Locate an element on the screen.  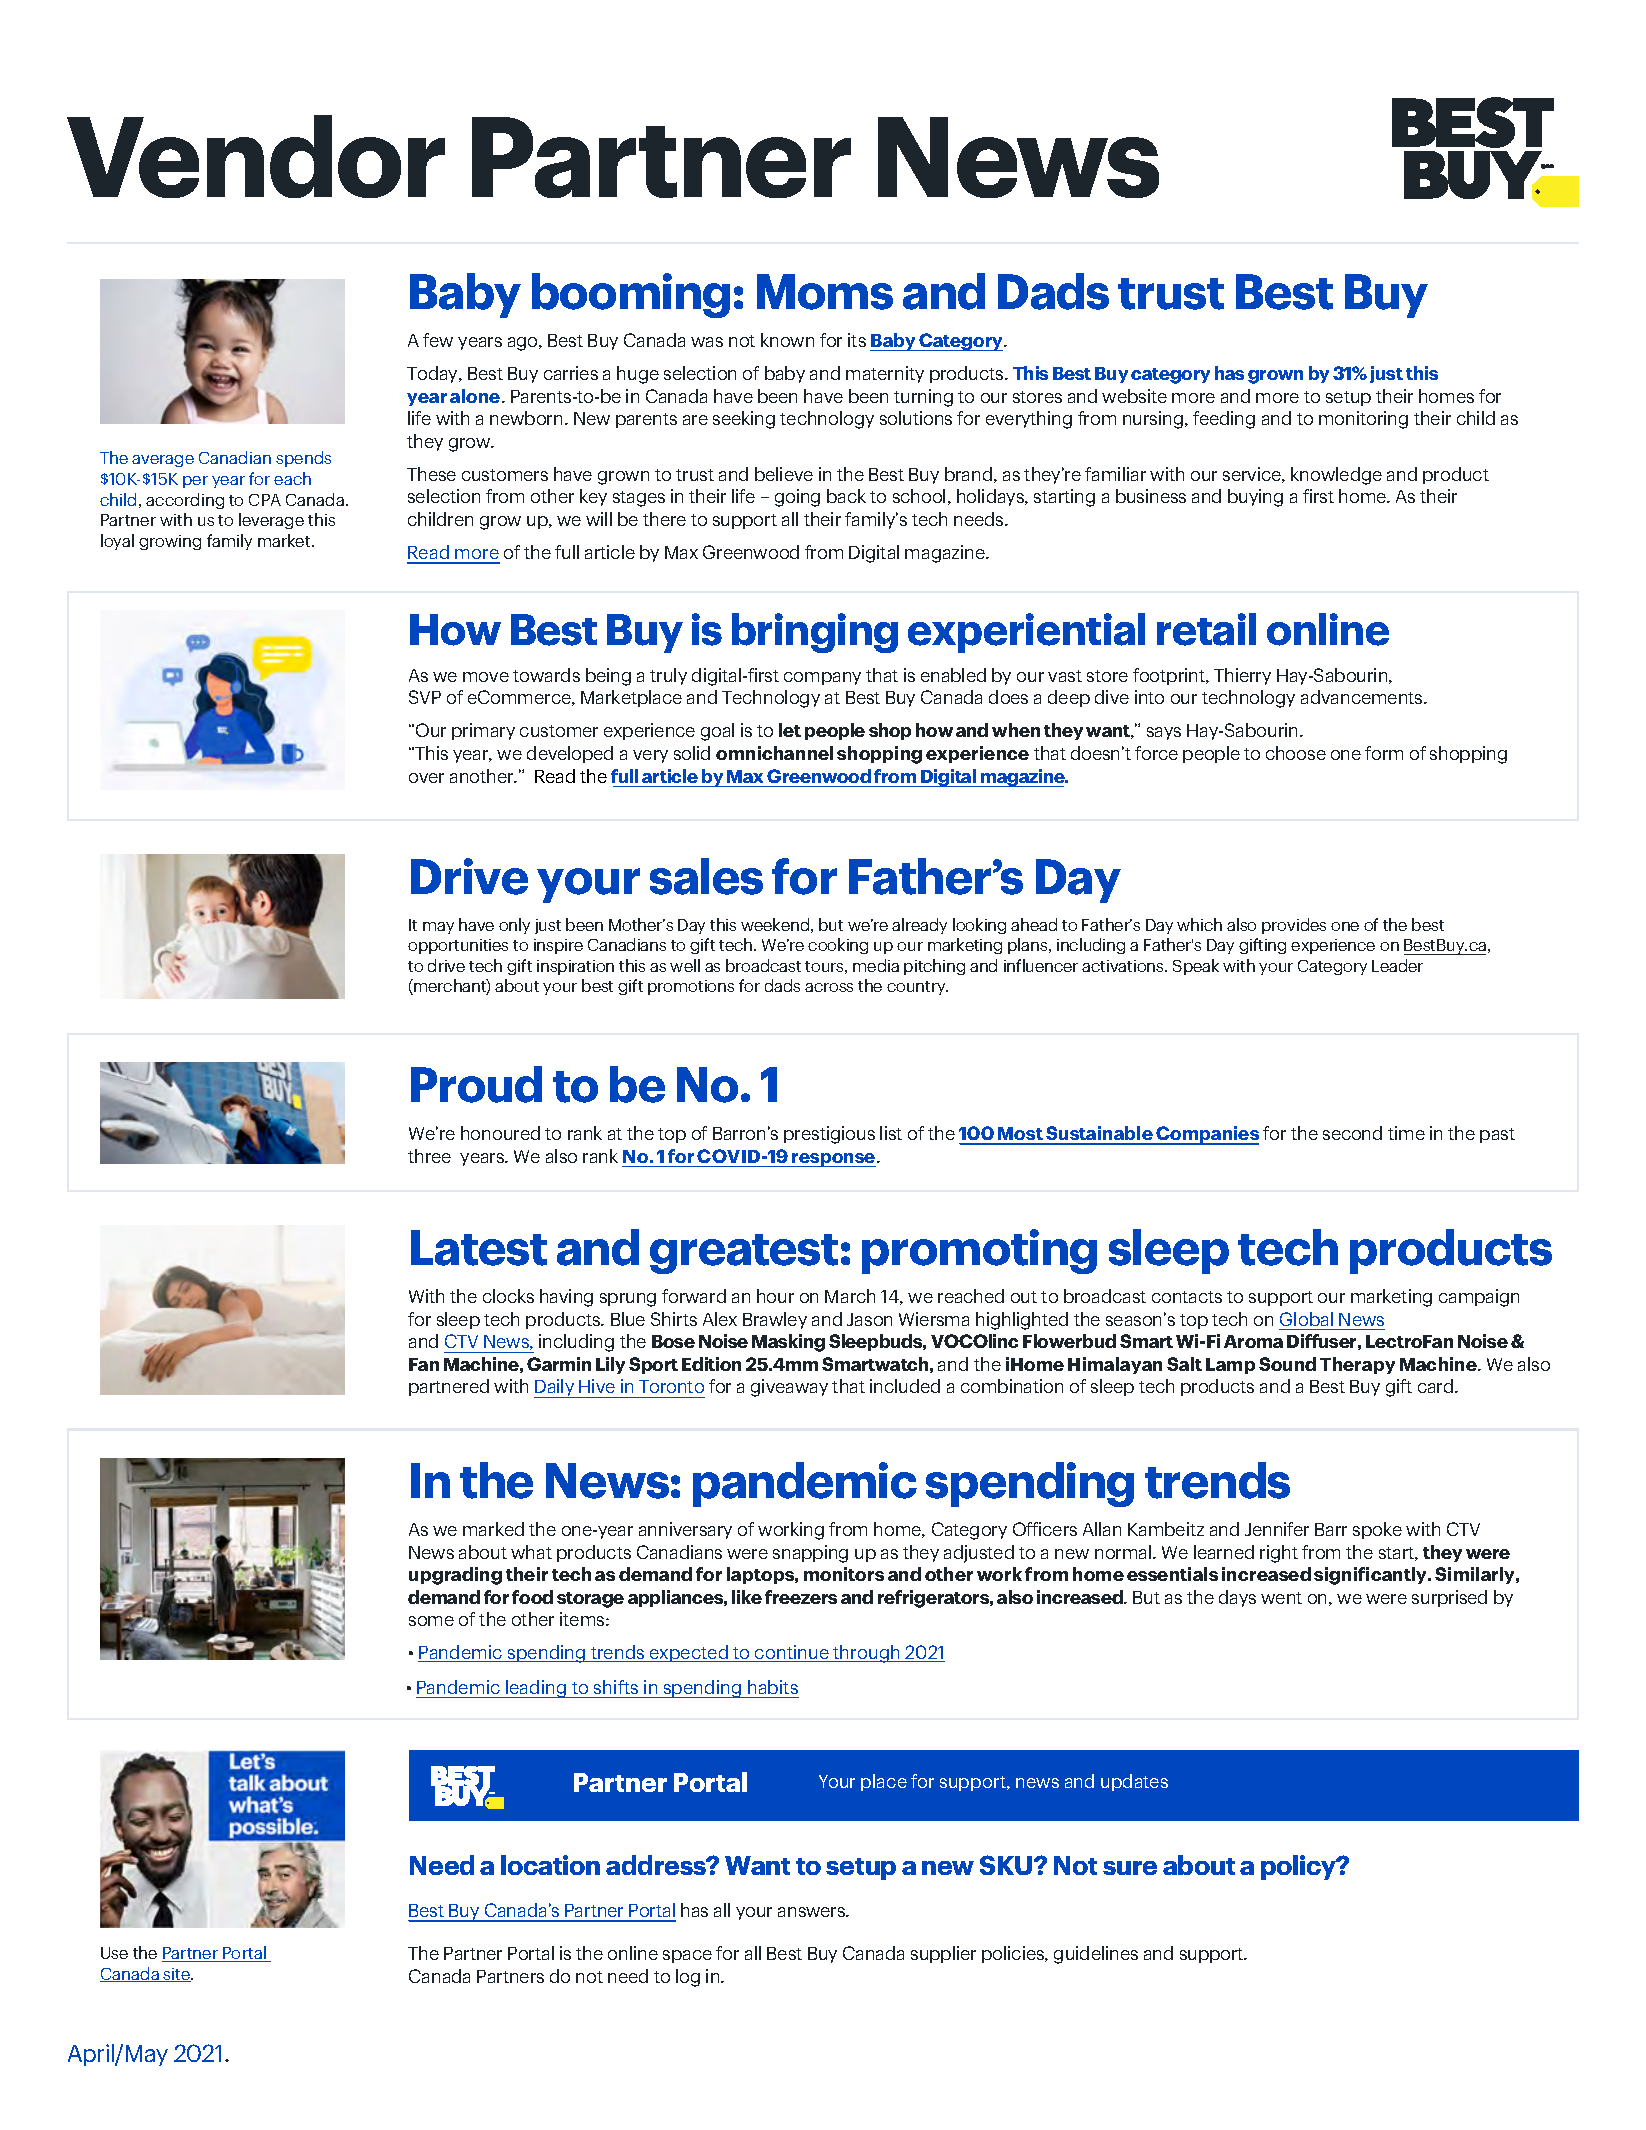
Proud is located at coordinates (476, 1084).
